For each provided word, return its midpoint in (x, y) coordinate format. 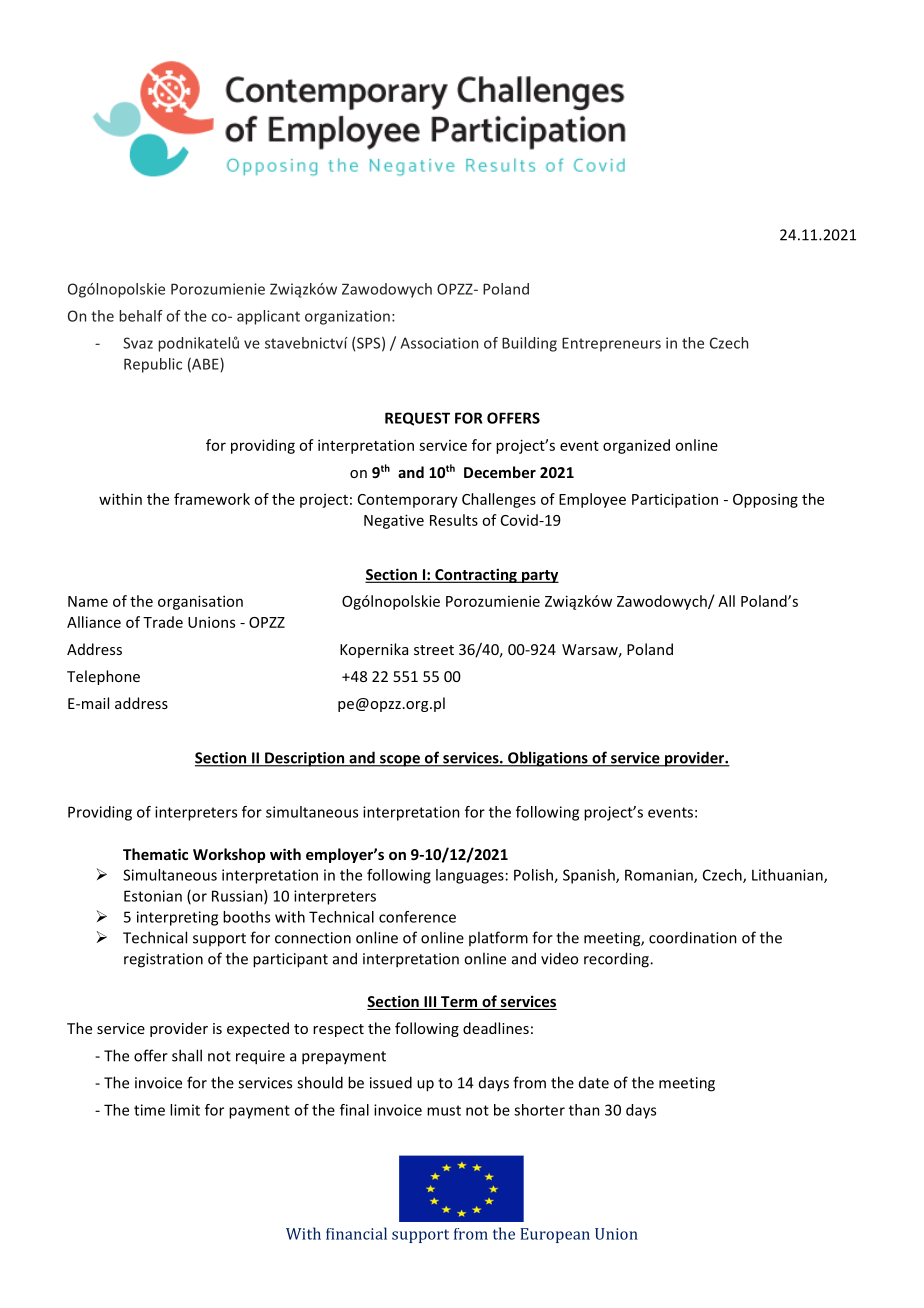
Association (439, 343)
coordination (693, 937)
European (555, 1235)
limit (185, 1110)
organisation (200, 602)
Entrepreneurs (611, 344)
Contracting (476, 575)
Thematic (155, 854)
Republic (153, 365)
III (430, 1003)
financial (356, 1233)
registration (163, 960)
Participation (675, 500)
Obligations (548, 759)
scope (400, 761)
